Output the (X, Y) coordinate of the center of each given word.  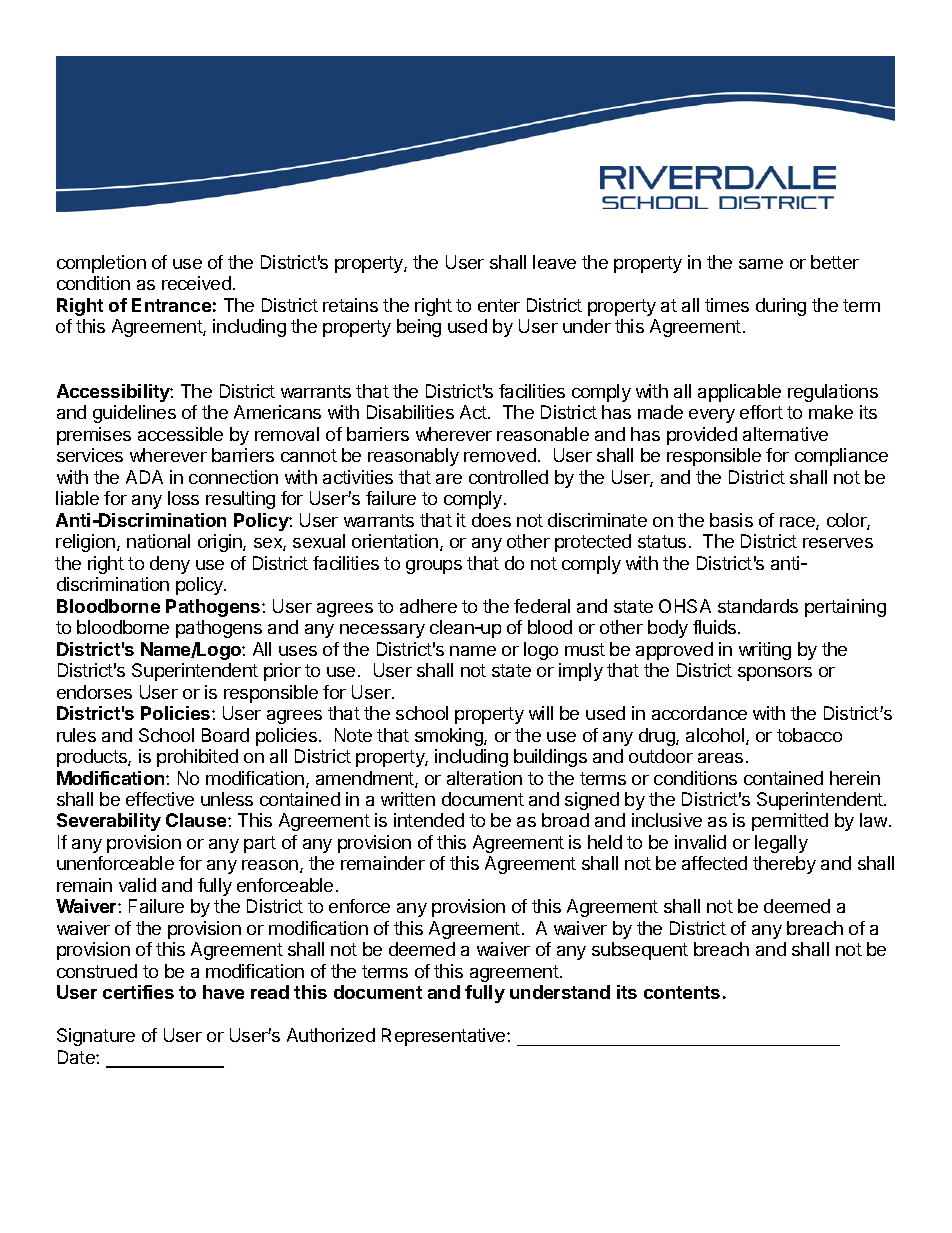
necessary (382, 631)
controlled (508, 477)
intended (429, 820)
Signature (96, 1037)
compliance (841, 457)
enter (499, 305)
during (781, 307)
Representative (445, 1037)
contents (682, 992)
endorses (94, 692)
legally (781, 844)
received (196, 283)
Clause (197, 820)
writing (765, 651)
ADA (144, 477)
